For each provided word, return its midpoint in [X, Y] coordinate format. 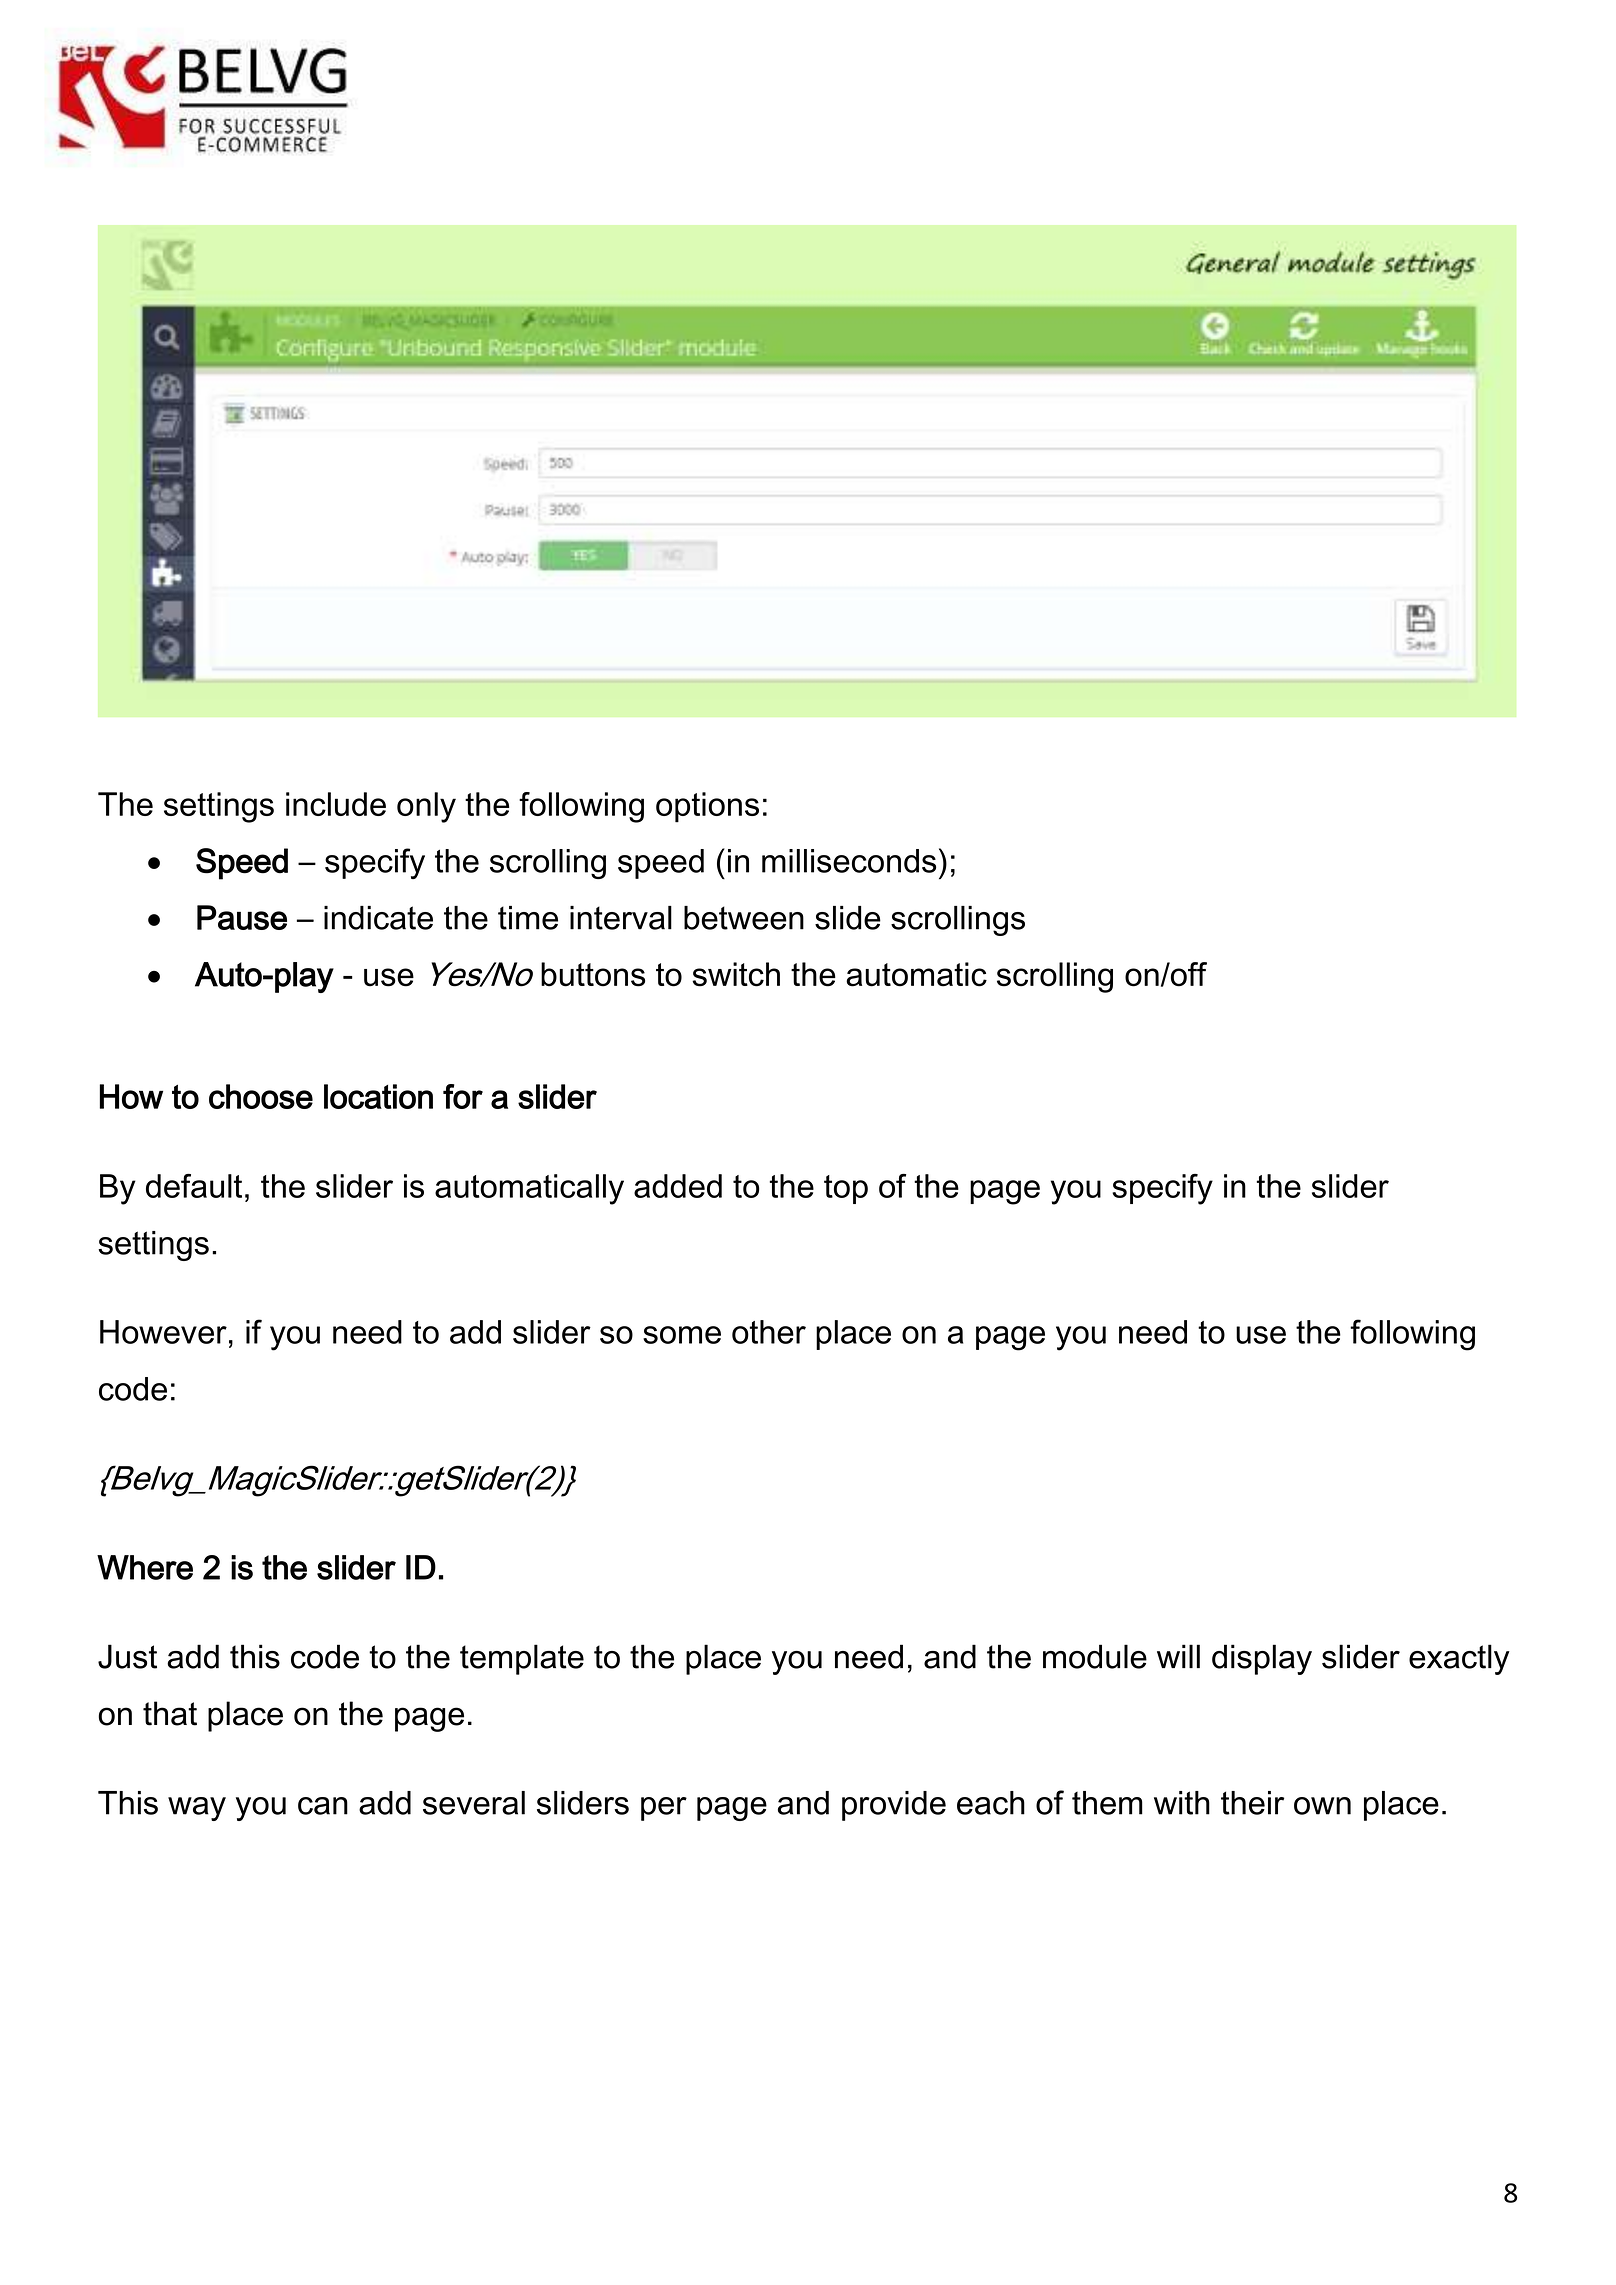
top [846, 1189]
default [194, 1186]
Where [145, 1567]
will [1178, 1656]
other [769, 1332]
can [323, 1806]
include [336, 804]
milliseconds [849, 861]
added [678, 1186]
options [707, 807]
